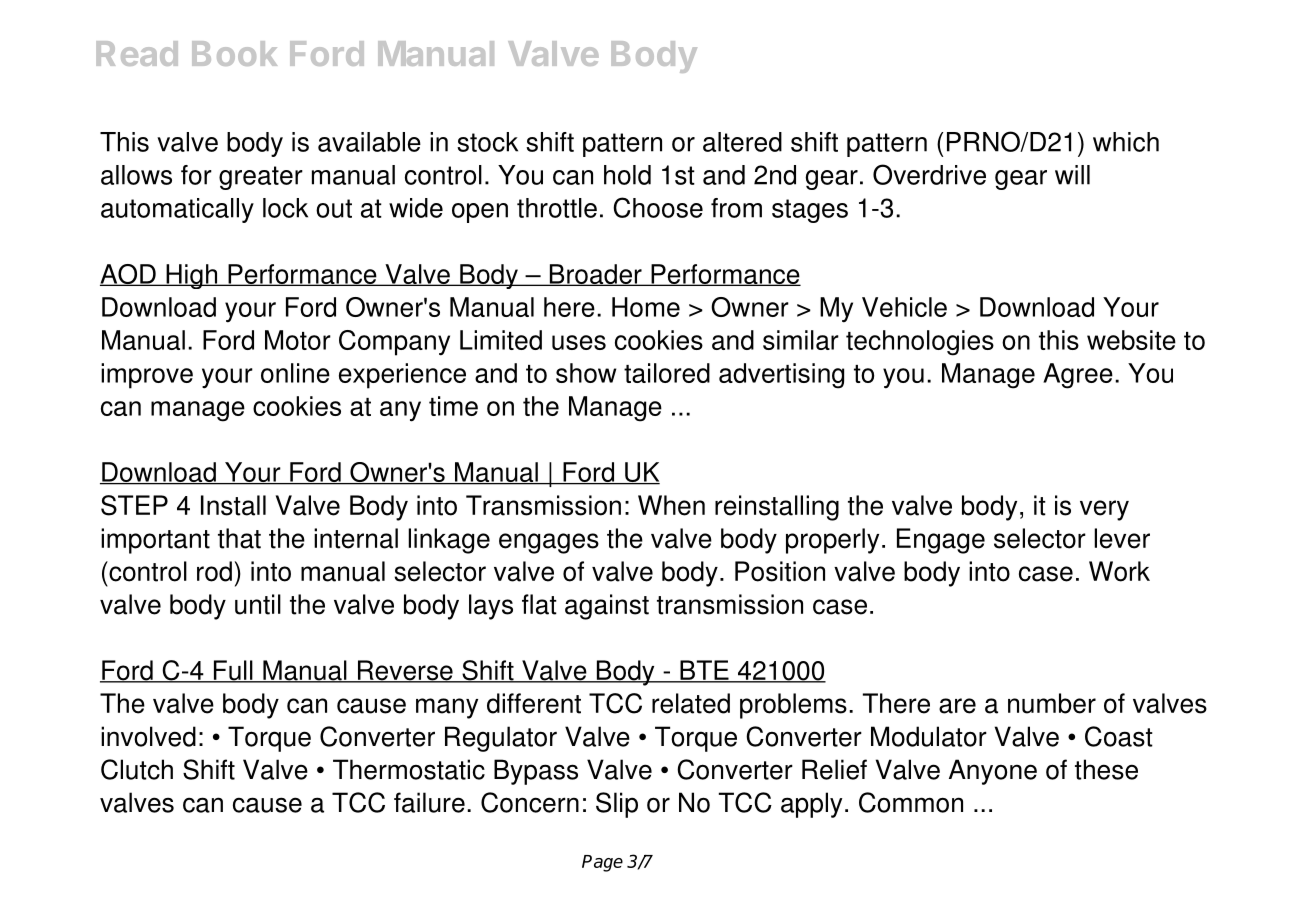 This image has height=924, width=1311. Describe the element at coordinates (233, 671) in the image. I see `Full` at that location.
